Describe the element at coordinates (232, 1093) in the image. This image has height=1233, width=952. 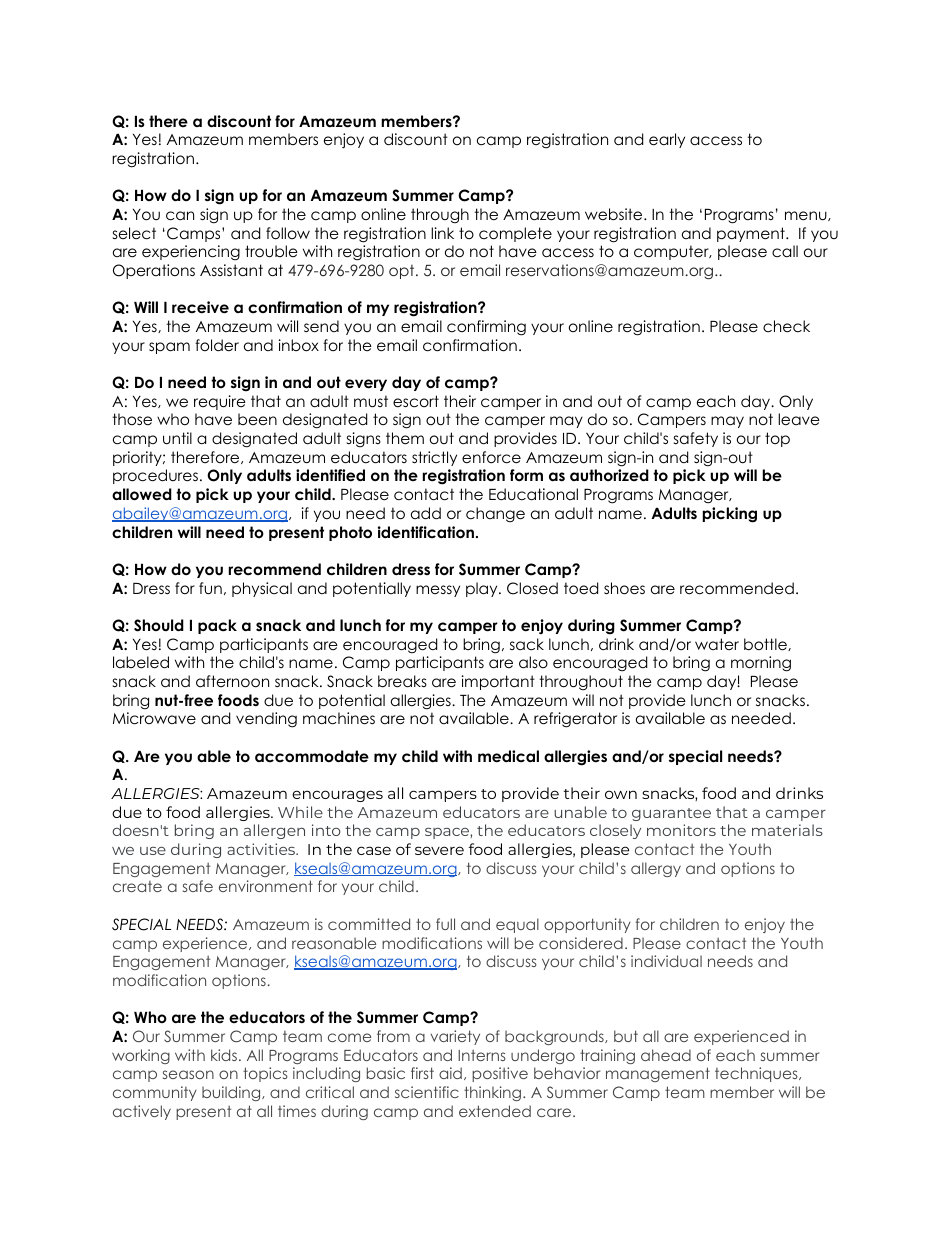
I see `building` at that location.
